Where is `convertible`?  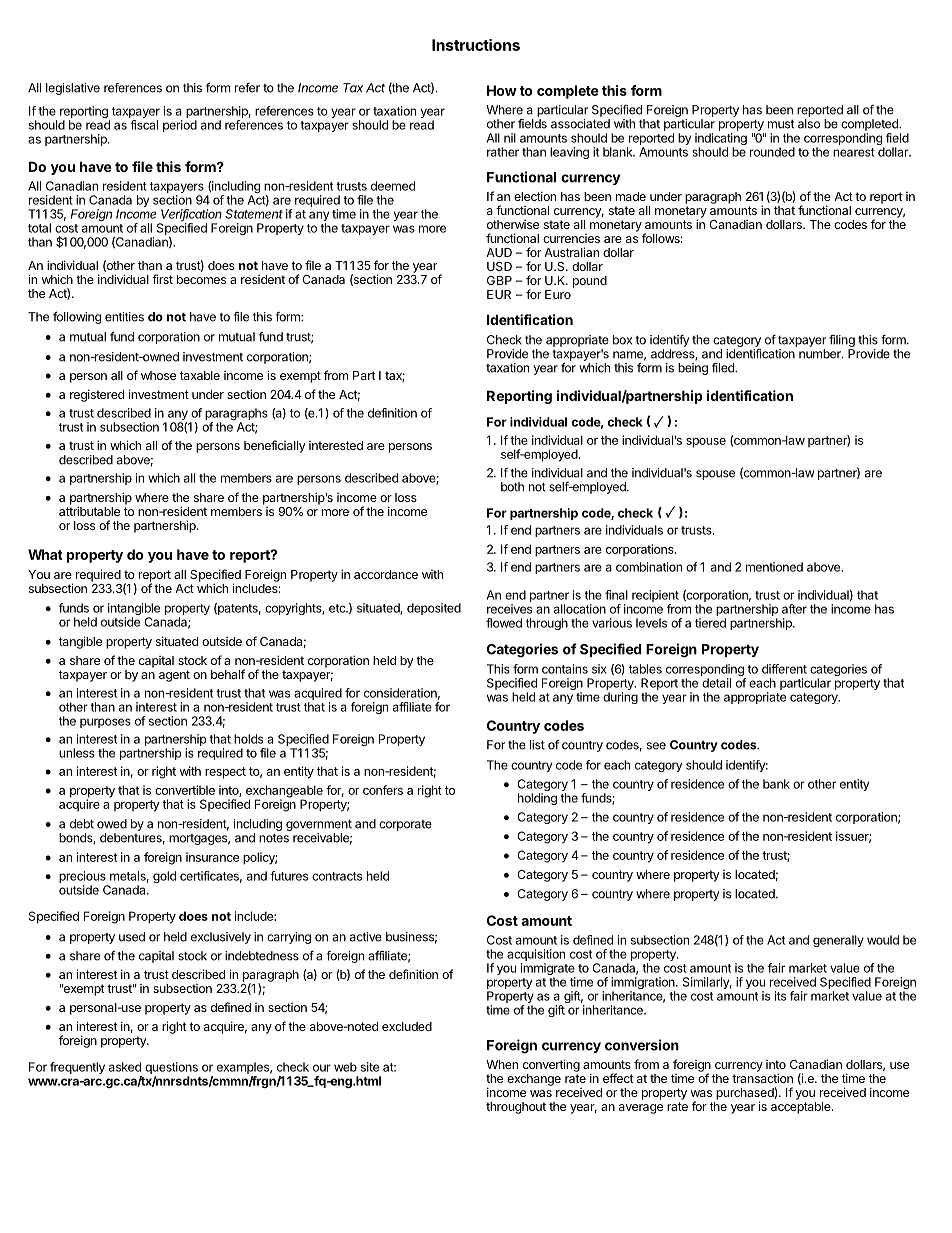
convertible is located at coordinates (185, 790).
